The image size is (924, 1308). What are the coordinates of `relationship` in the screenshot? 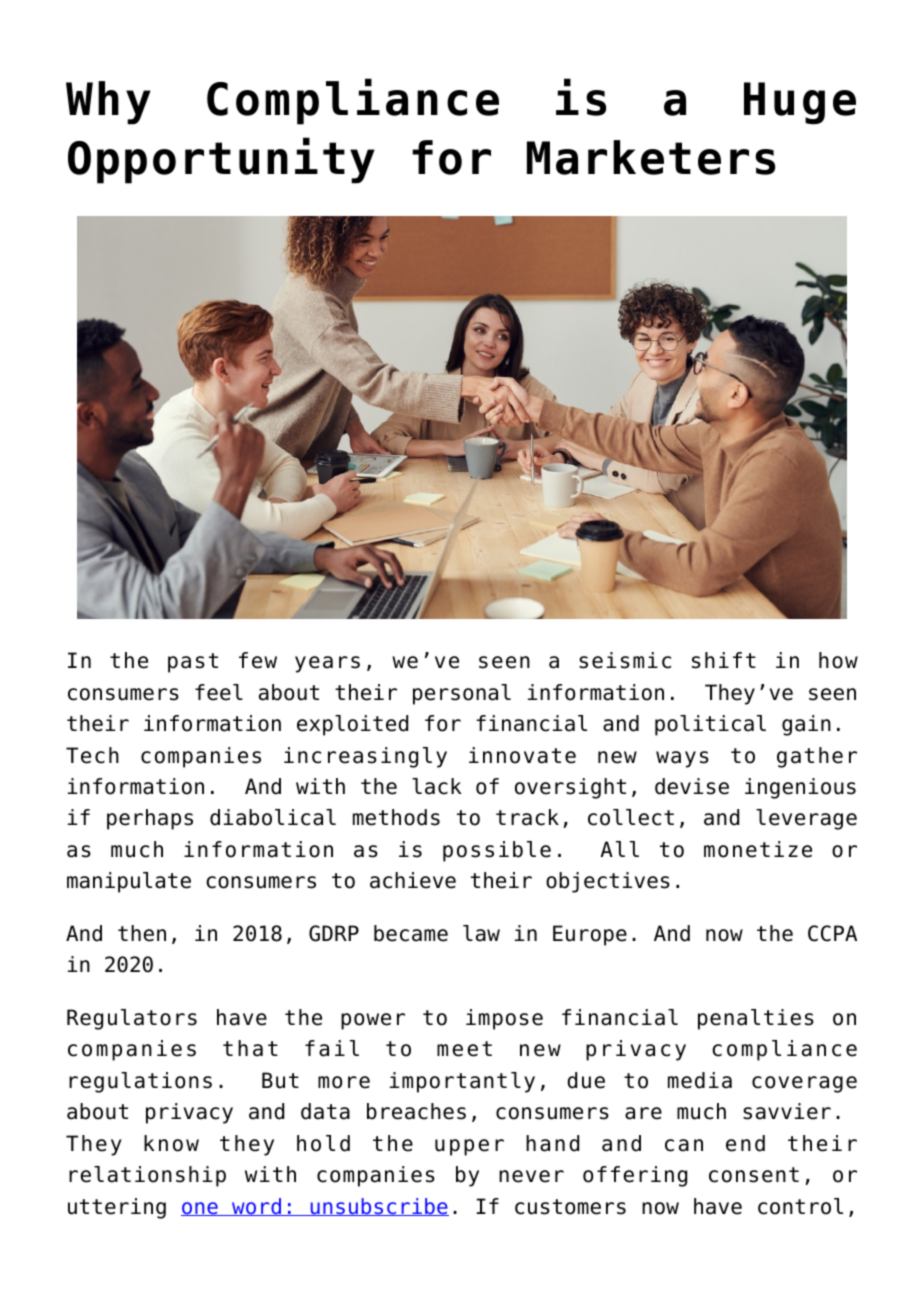 It's located at (147, 1176).
